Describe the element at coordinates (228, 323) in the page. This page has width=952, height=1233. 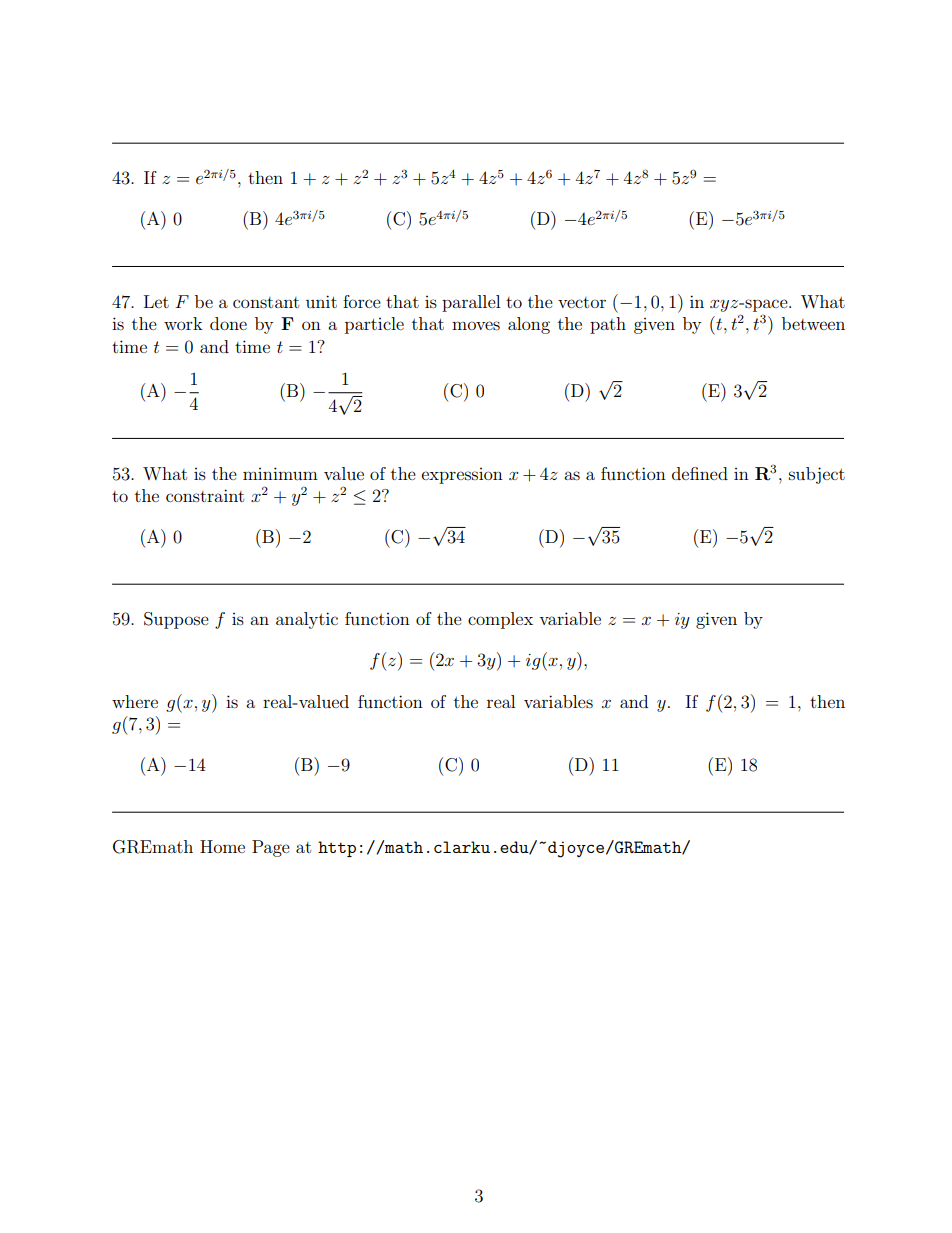
I see `done` at that location.
